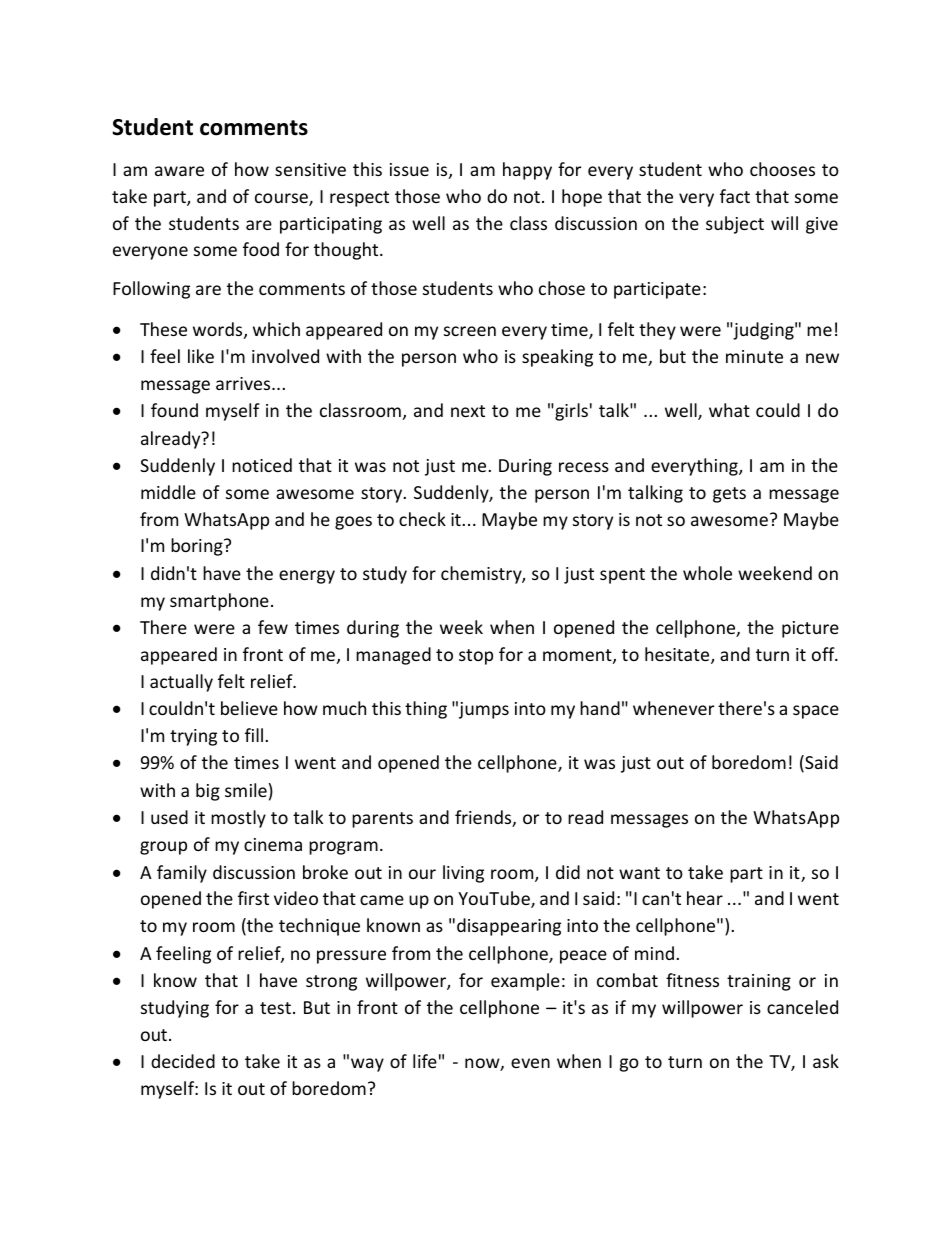 The image size is (952, 1233). Describe the element at coordinates (527, 171) in the page. I see `happy` at that location.
